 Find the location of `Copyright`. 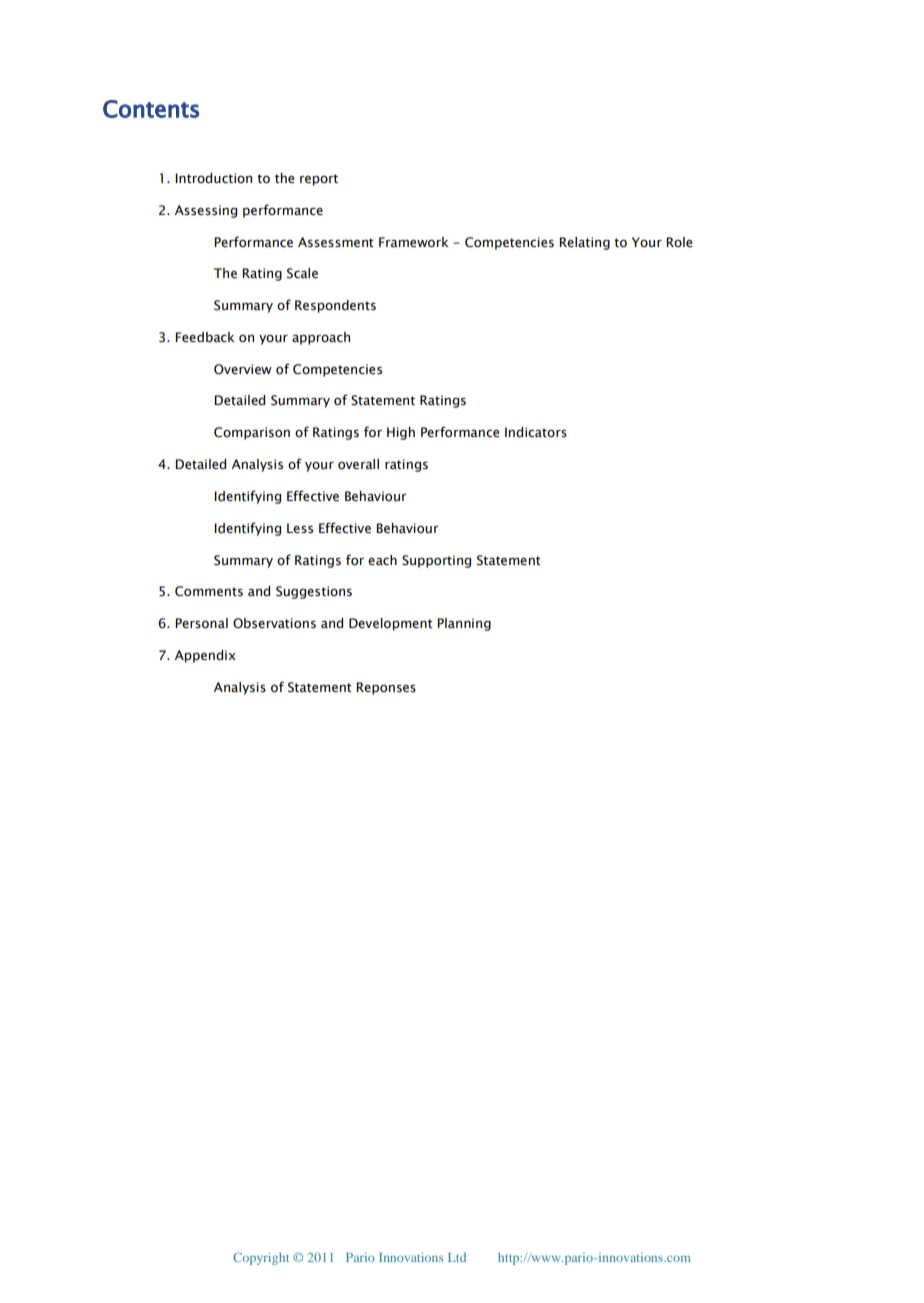

Copyright is located at coordinates (261, 1258).
